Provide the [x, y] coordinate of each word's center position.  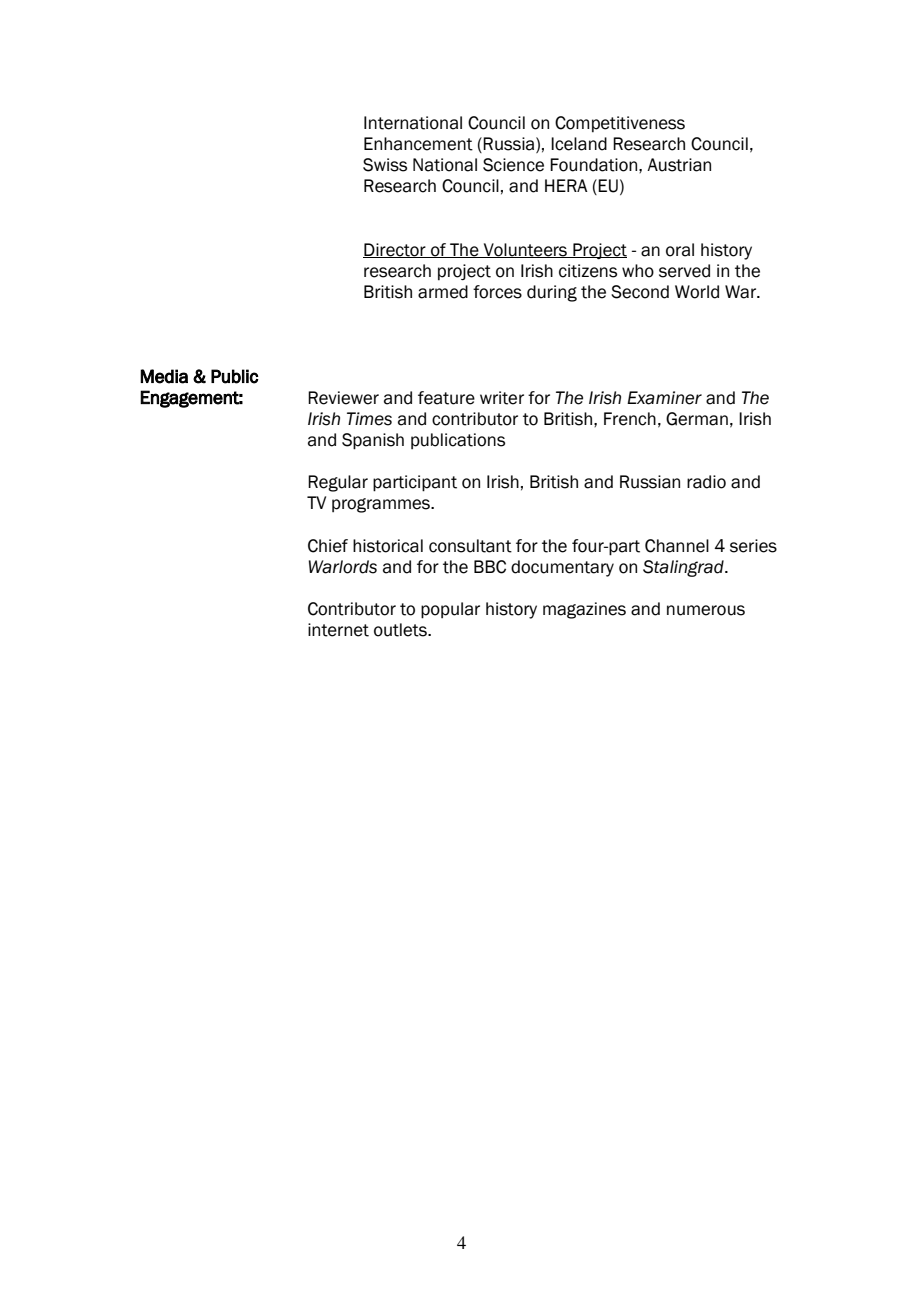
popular [450, 610]
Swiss [385, 165]
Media [164, 376]
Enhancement [418, 144]
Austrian [679, 165]
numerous [706, 610]
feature [446, 398]
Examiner [664, 398]
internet [338, 630]
